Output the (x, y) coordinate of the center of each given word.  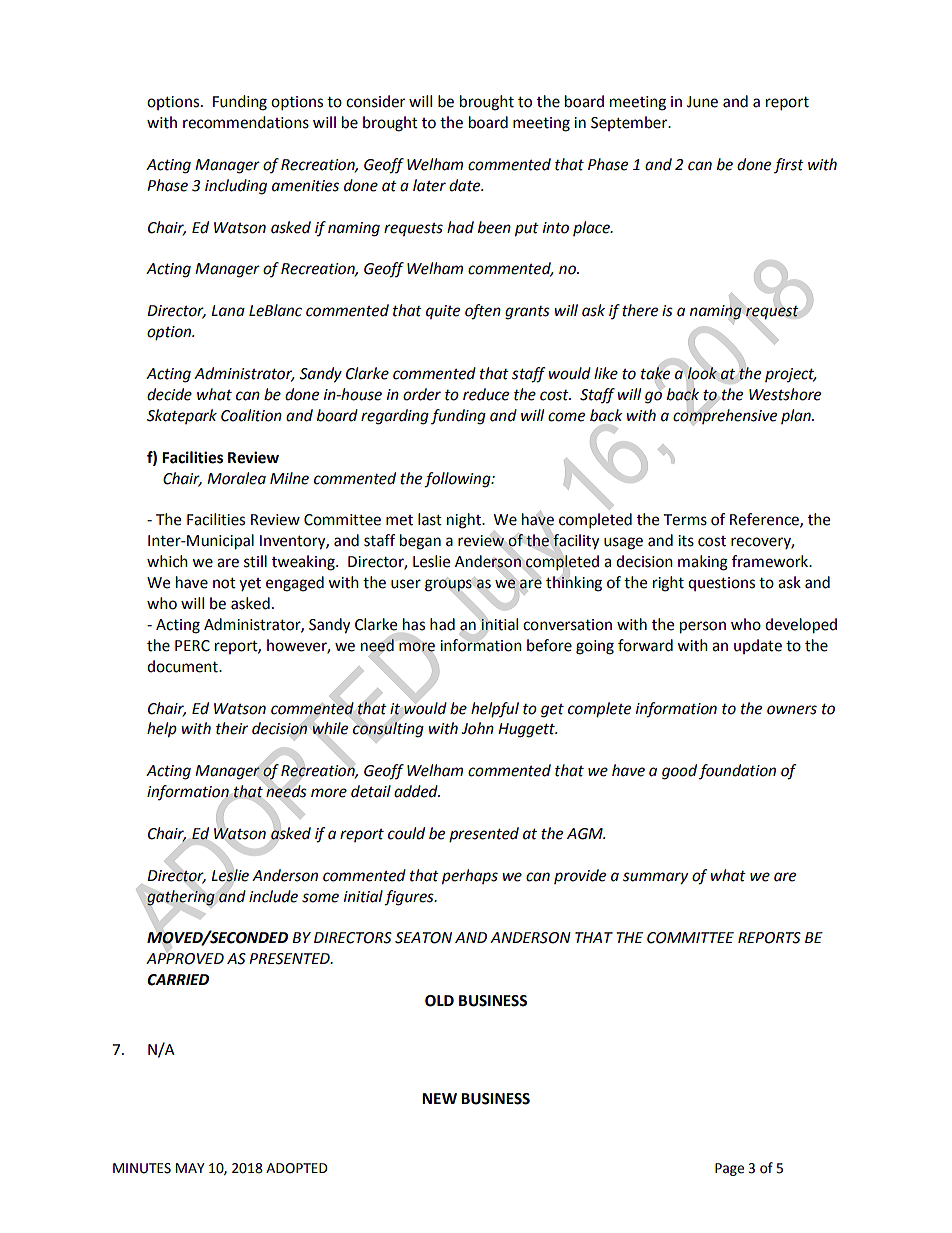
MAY (190, 1168)
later (429, 185)
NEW (439, 1098)
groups (448, 585)
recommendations (246, 122)
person (703, 627)
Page (729, 1169)
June (702, 102)
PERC (192, 646)
